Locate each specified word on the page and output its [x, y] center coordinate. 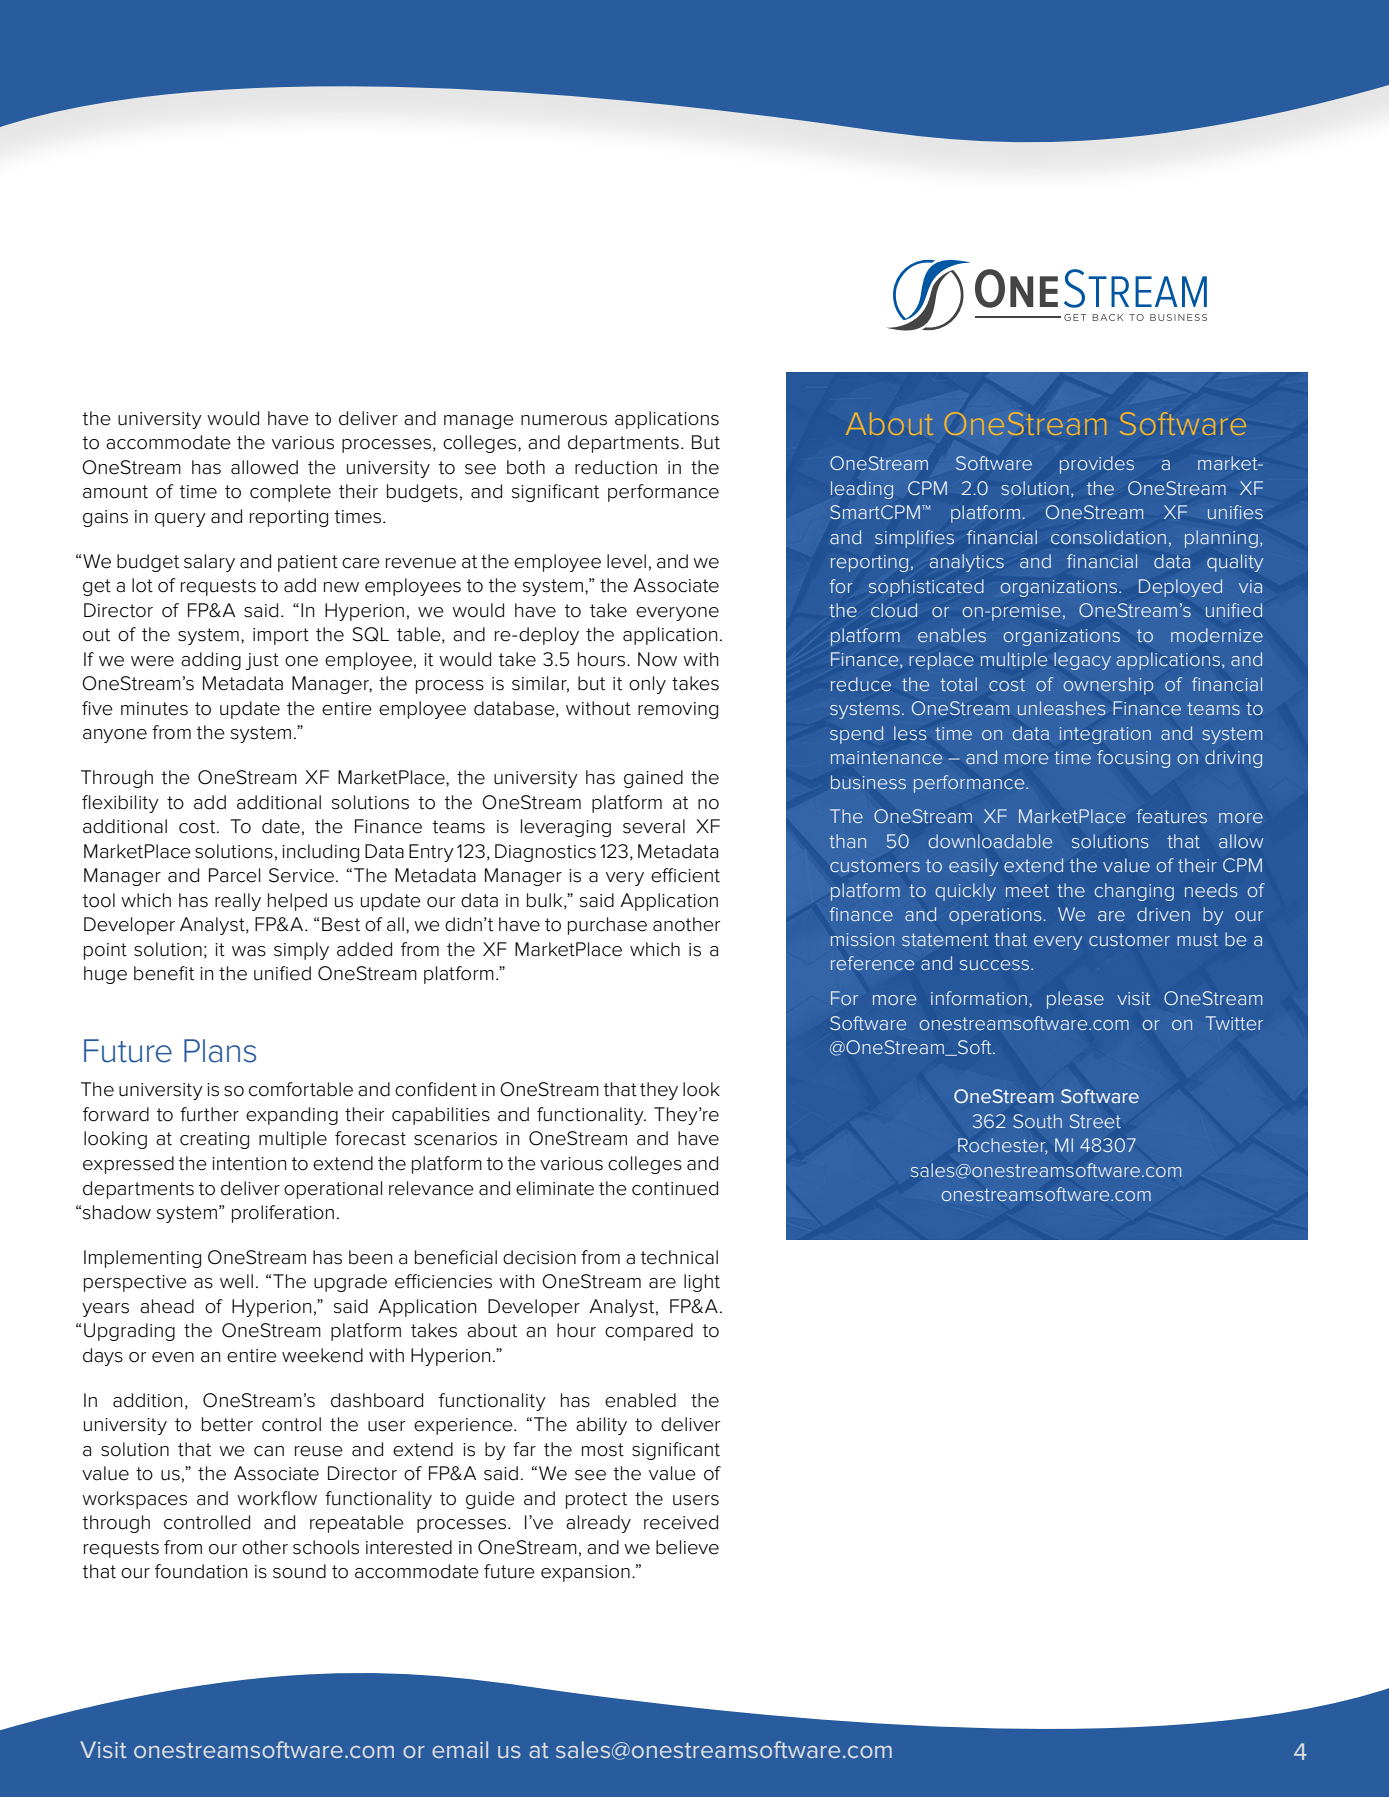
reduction [616, 467]
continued [675, 1188]
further [209, 1114]
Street [1095, 1121]
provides [1097, 465]
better [227, 1424]
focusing [1133, 759]
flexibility [120, 804]
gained [653, 779]
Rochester [1002, 1146]
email [460, 1749]
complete [290, 493]
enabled [640, 1400]
